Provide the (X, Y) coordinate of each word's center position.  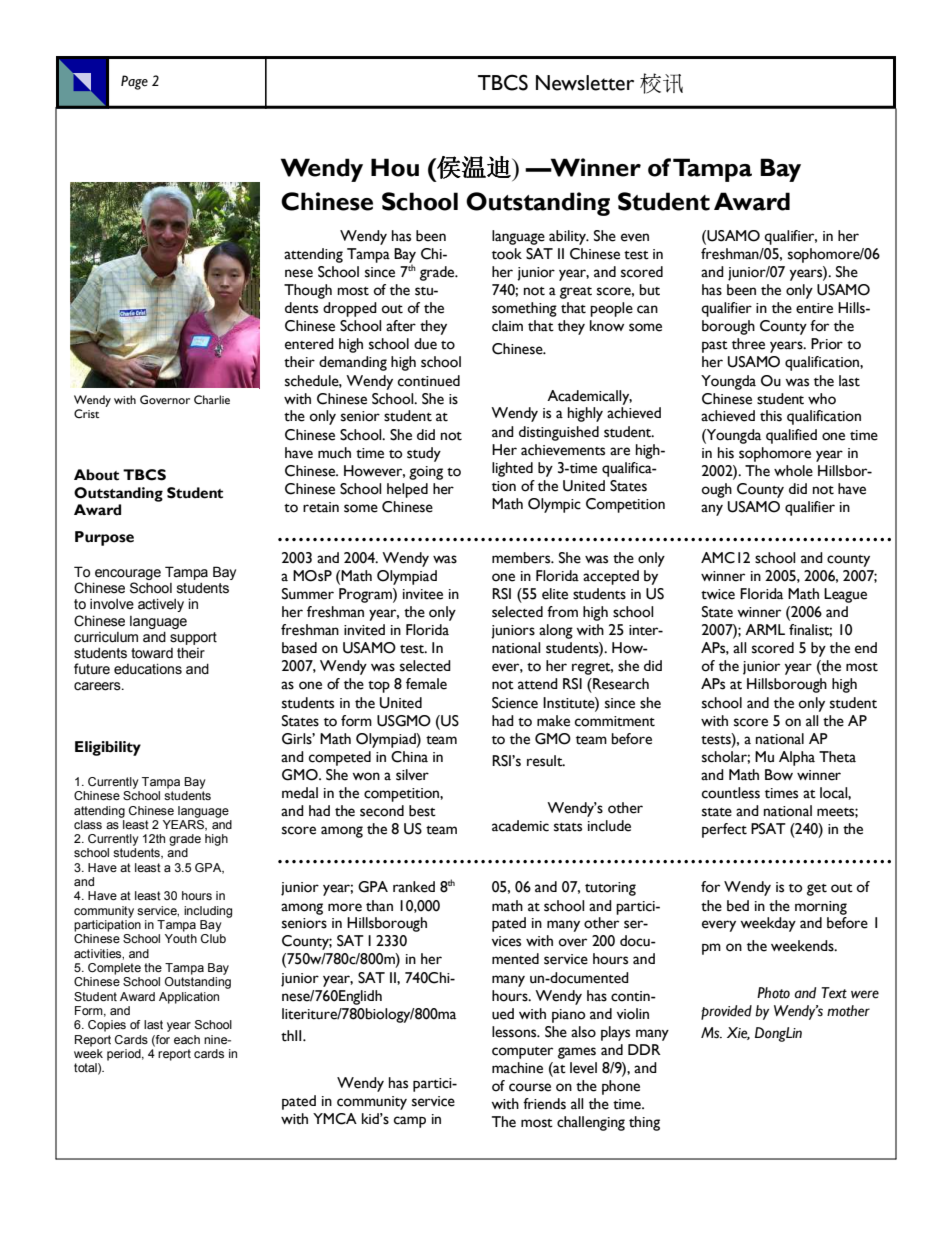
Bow (779, 775)
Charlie (212, 399)
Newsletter (585, 83)
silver (412, 775)
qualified (791, 436)
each (187, 1039)
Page (134, 82)
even (635, 237)
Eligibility (108, 748)
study (424, 454)
